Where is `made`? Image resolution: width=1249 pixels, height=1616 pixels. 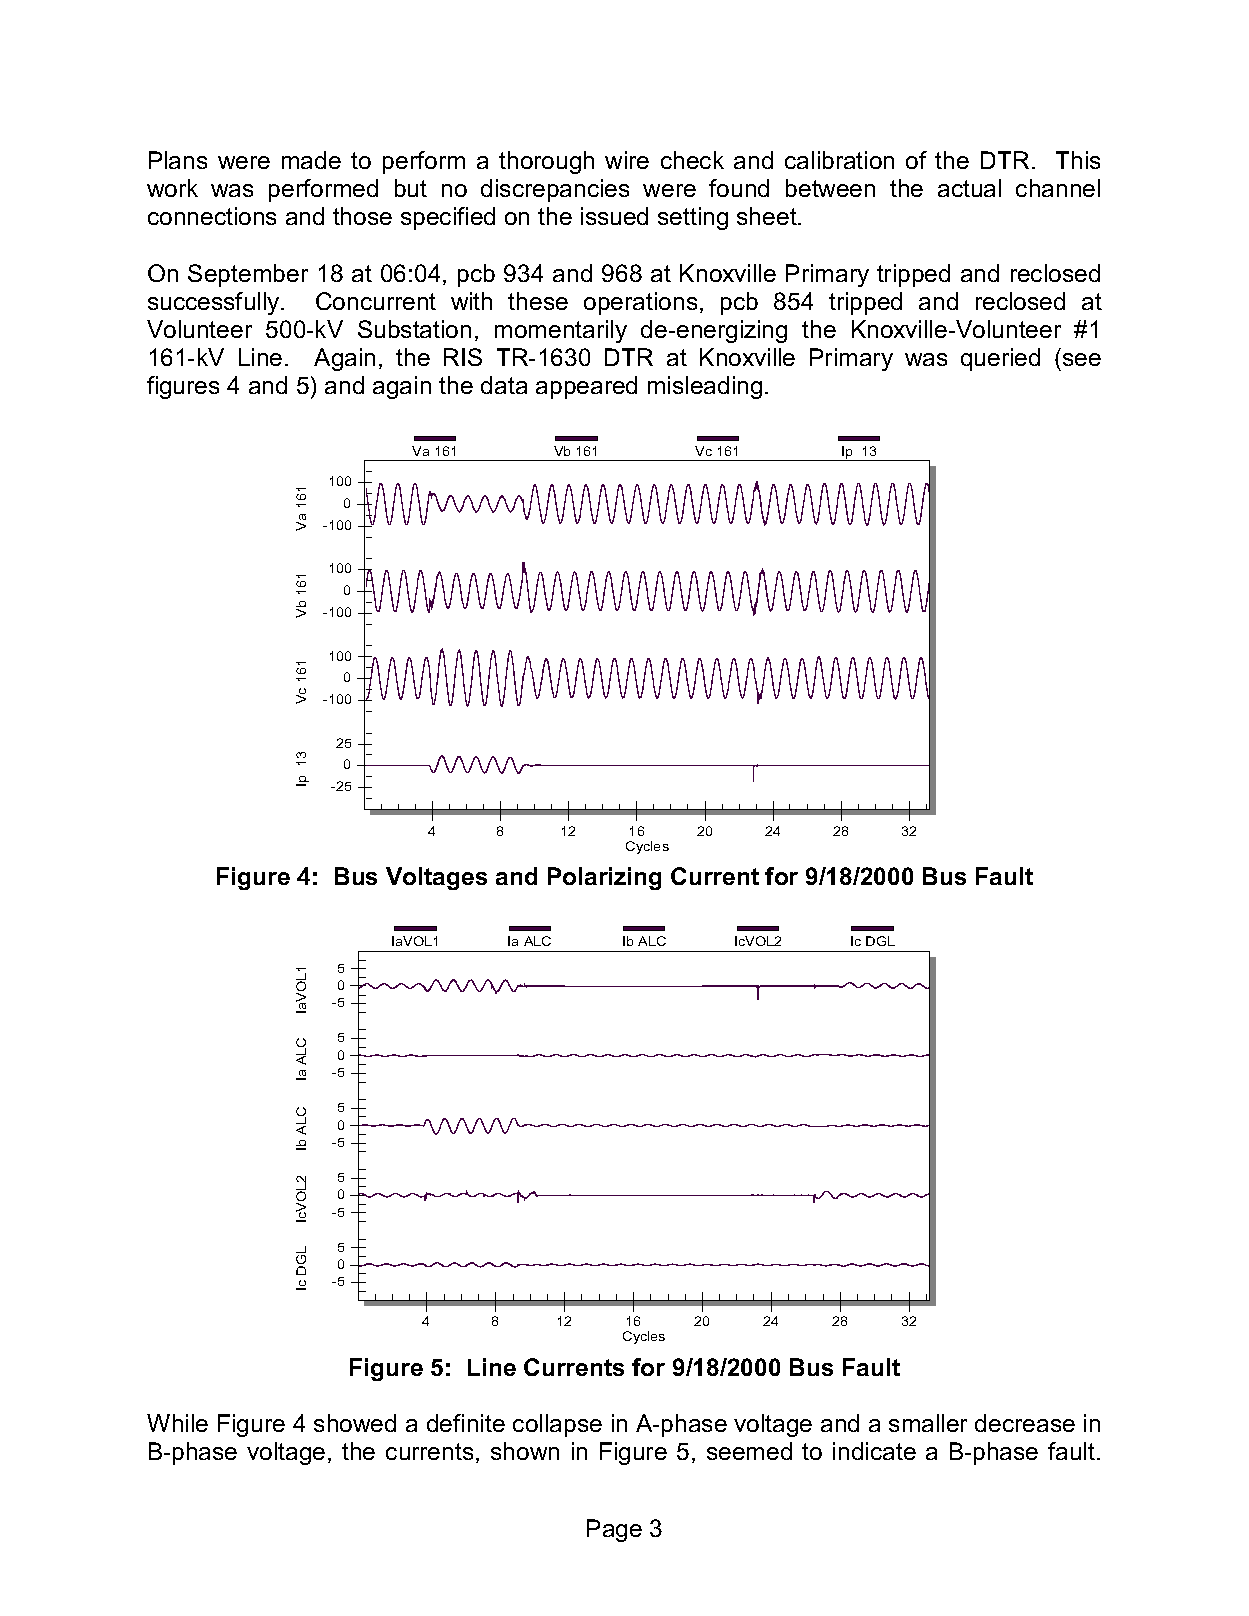 made is located at coordinates (311, 160).
